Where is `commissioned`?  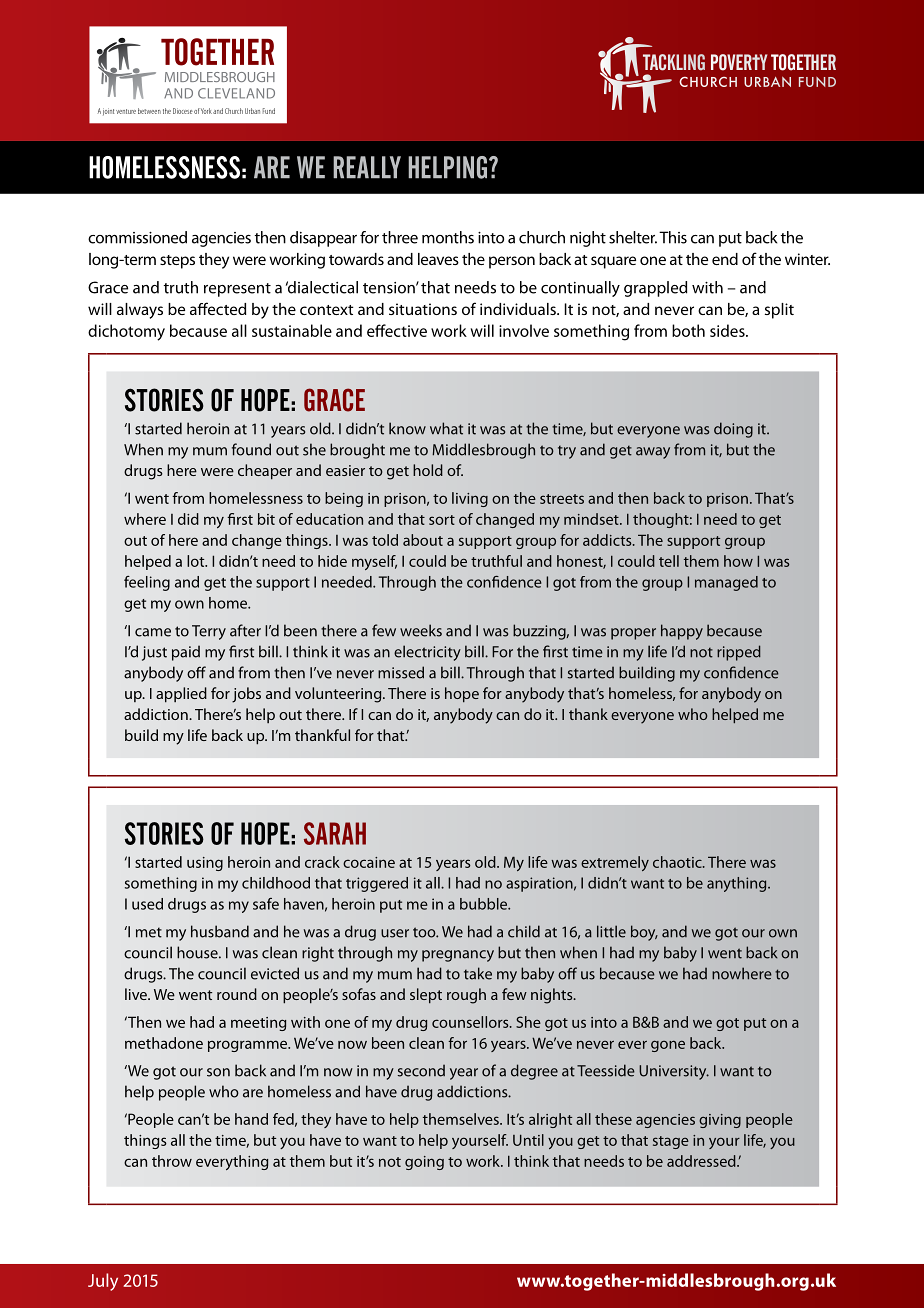 commissioned is located at coordinates (137, 237).
